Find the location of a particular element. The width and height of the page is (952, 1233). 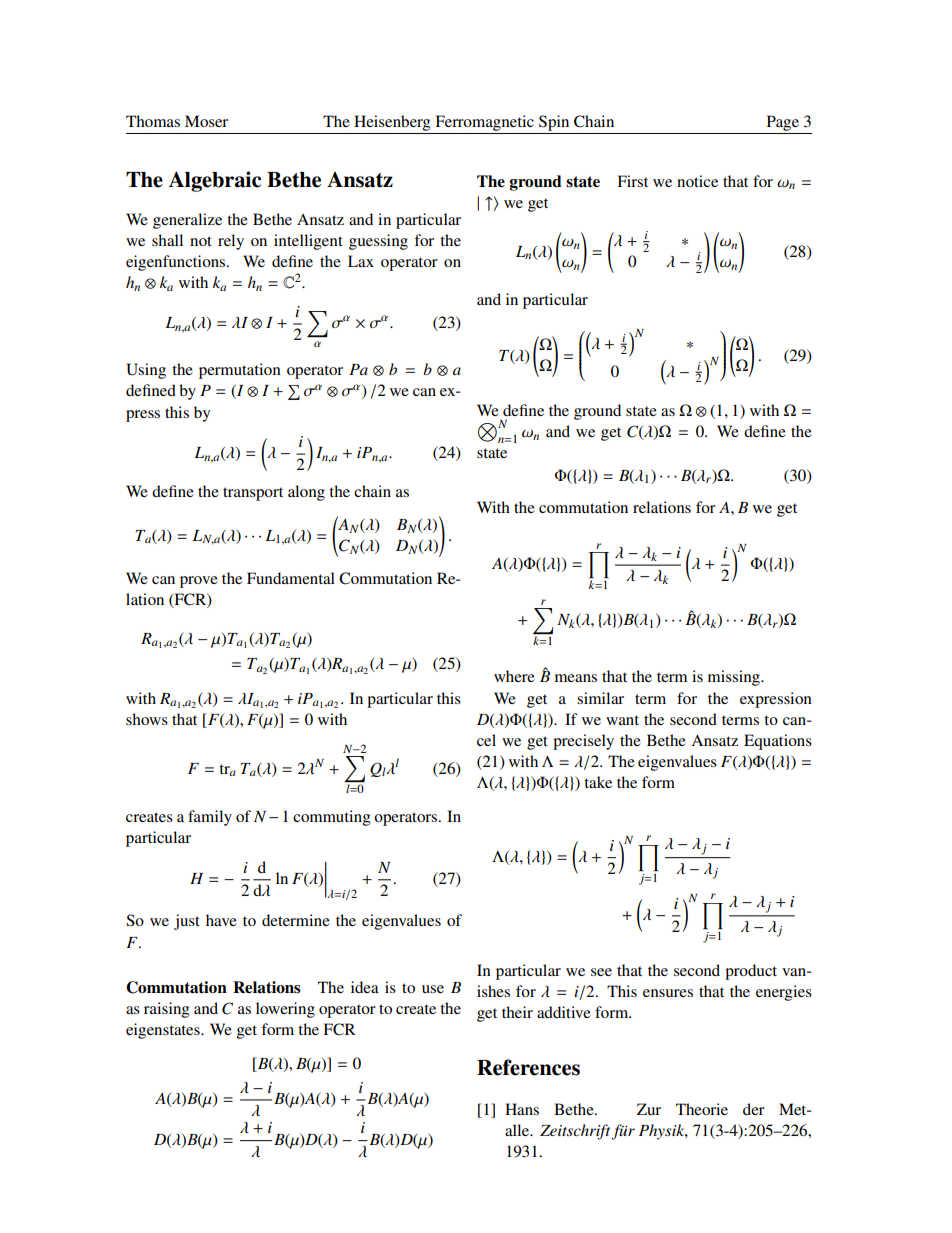

raising is located at coordinates (167, 1010).
